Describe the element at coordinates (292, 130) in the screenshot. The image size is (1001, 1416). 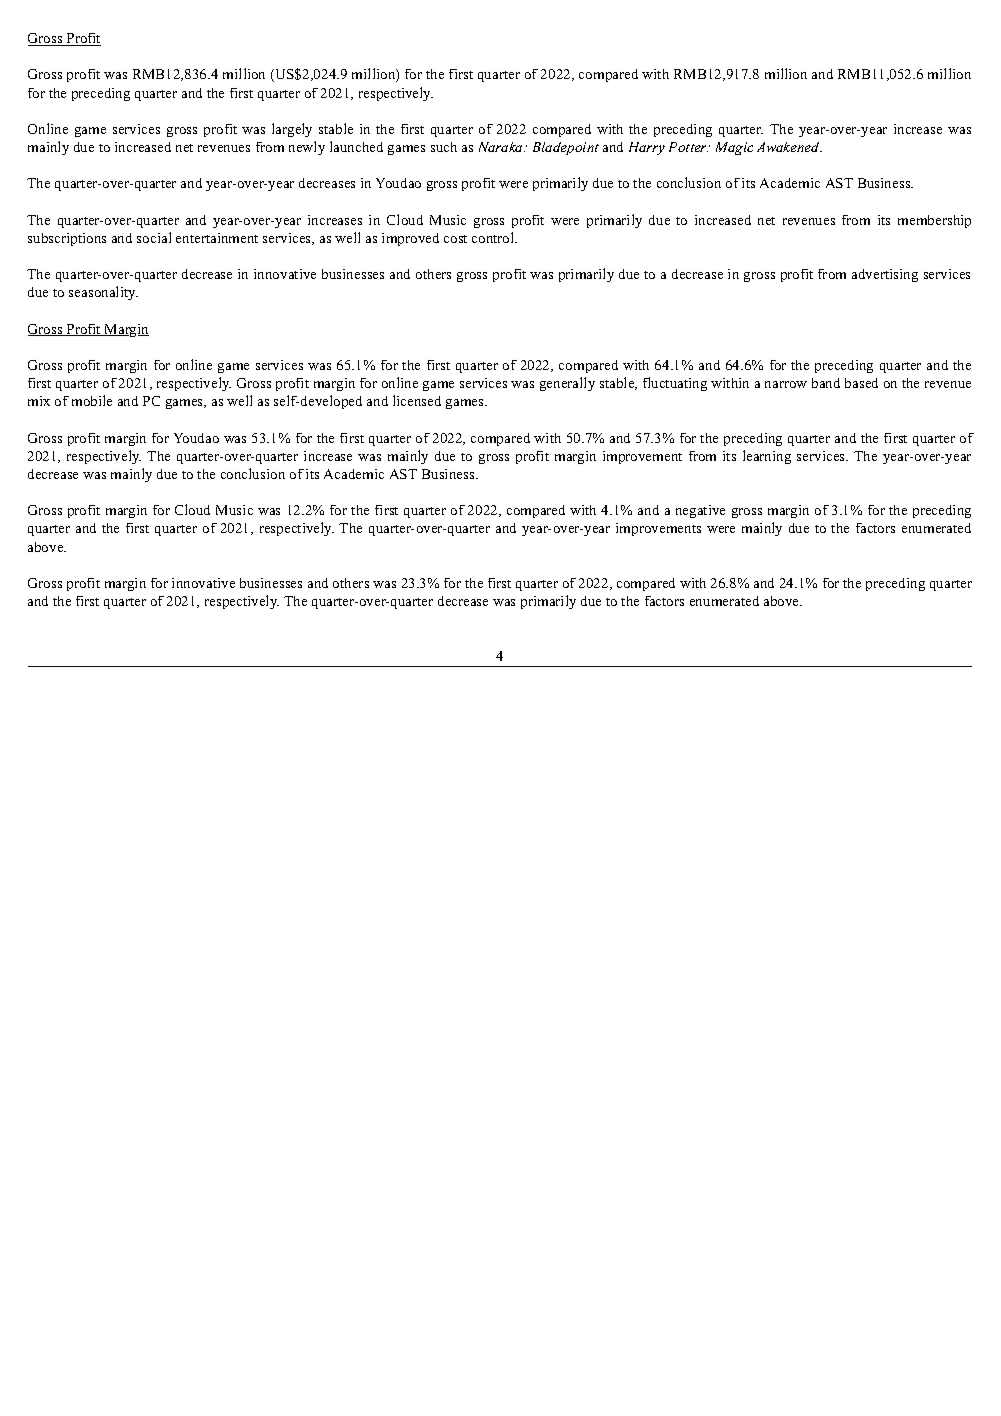
I see `largely` at that location.
